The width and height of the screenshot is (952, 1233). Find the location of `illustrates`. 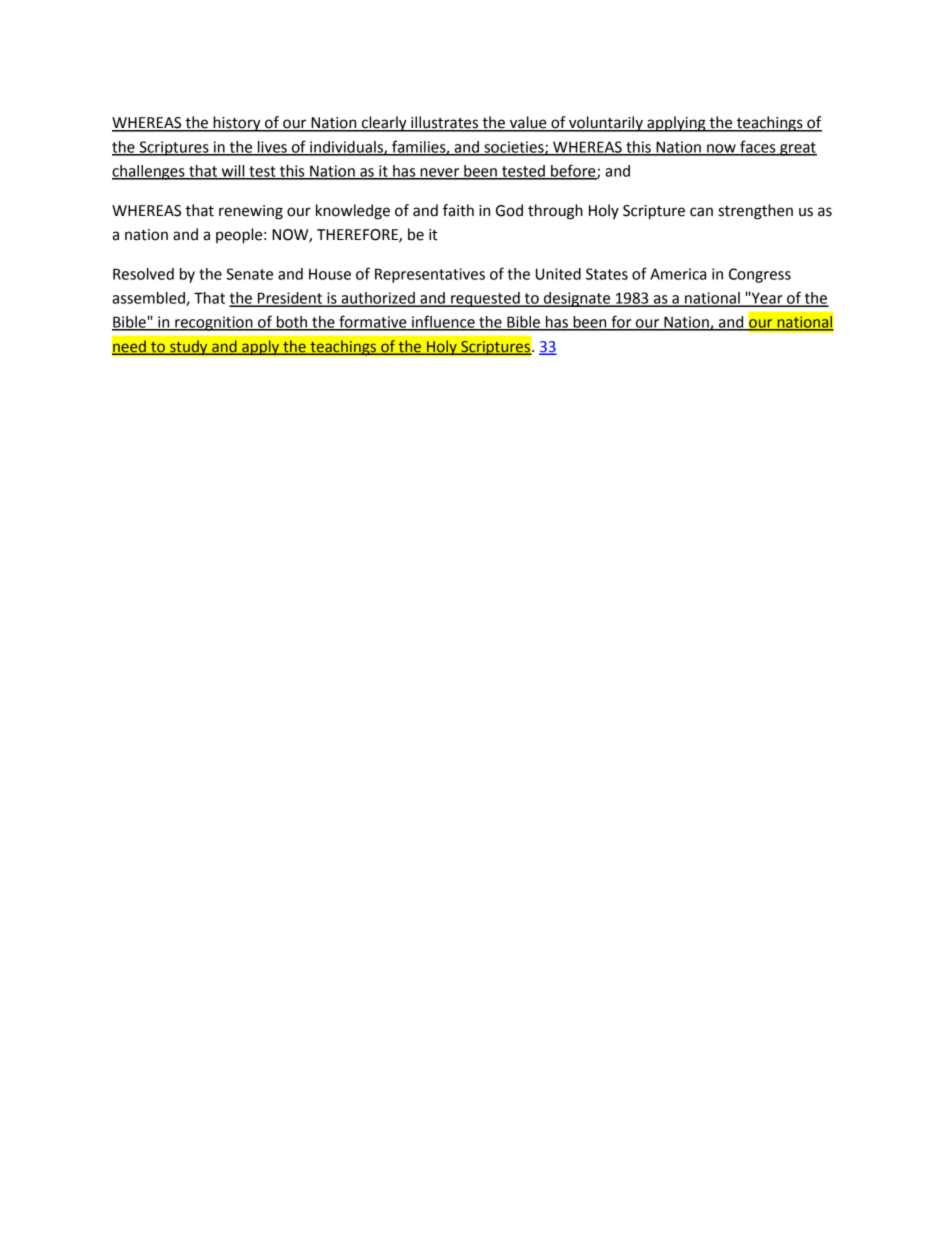

illustrates is located at coordinates (445, 123).
